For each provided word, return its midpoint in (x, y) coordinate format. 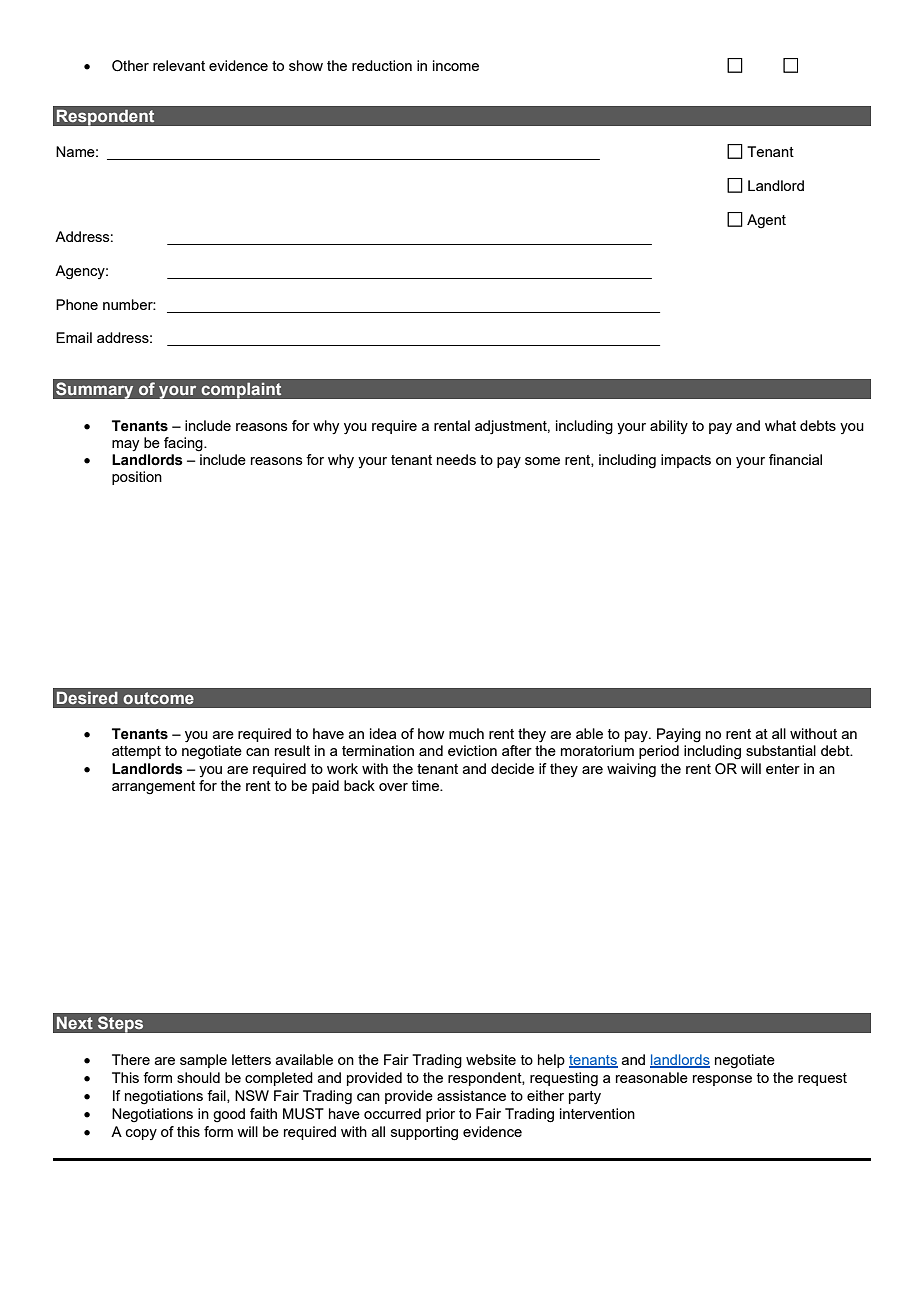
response (722, 1080)
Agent (766, 221)
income (456, 65)
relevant (179, 65)
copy (141, 1134)
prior (440, 1115)
